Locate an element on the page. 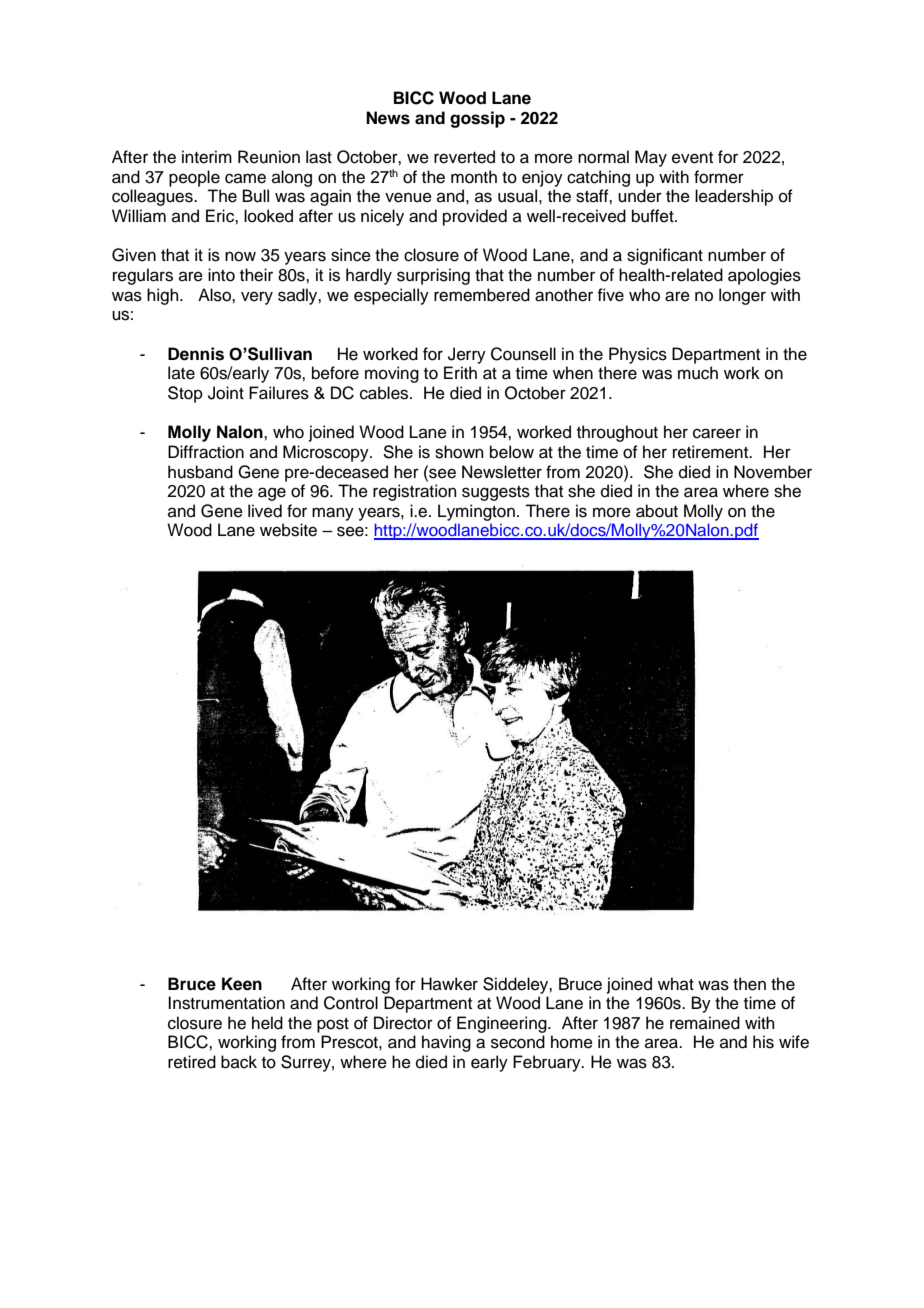 The width and height of the image is (924, 1308). reverted is located at coordinates (464, 157).
